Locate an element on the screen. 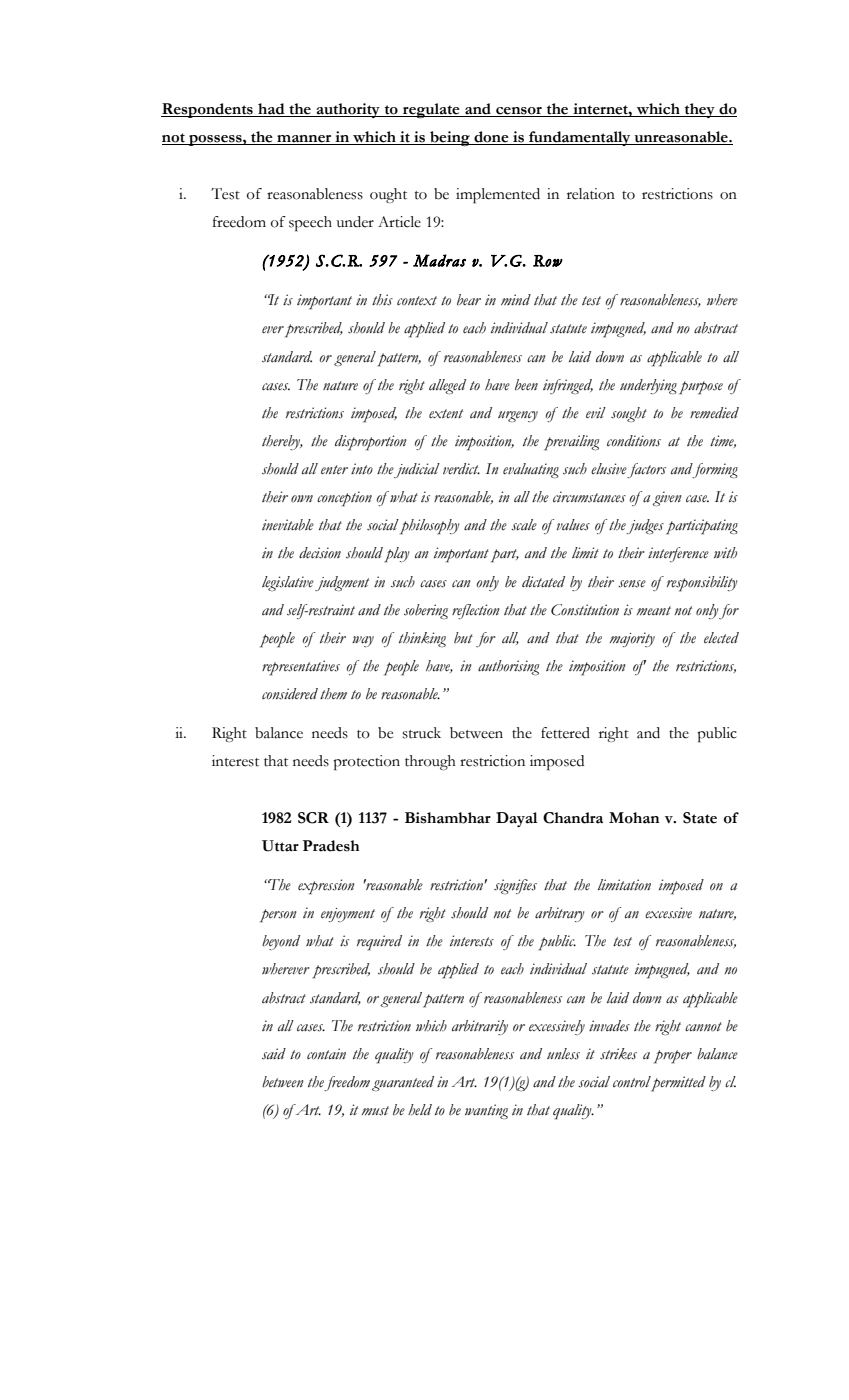 The width and height of the screenshot is (849, 1400). permitted is located at coordinates (678, 1084).
